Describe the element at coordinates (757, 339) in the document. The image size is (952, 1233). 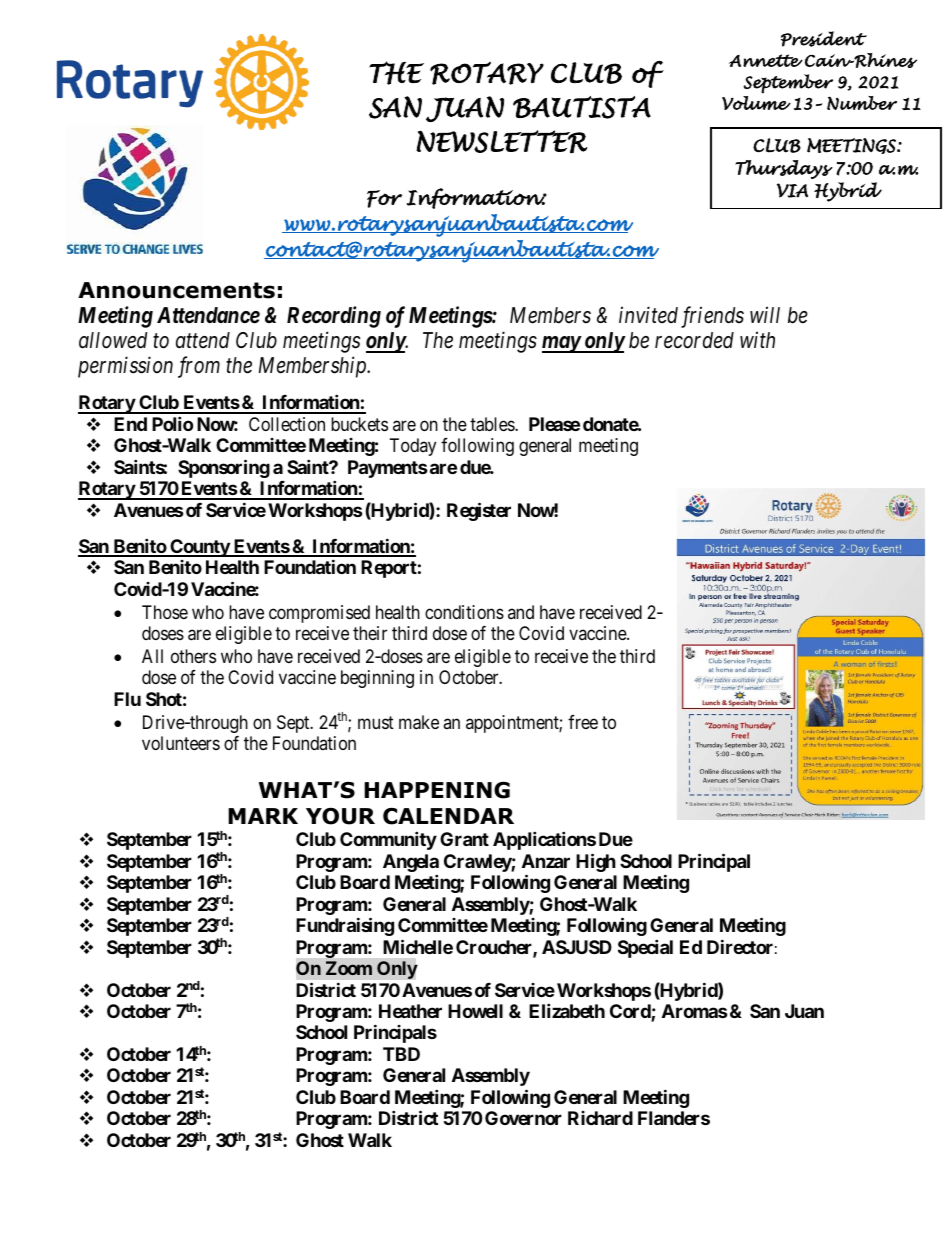
I see `with` at that location.
